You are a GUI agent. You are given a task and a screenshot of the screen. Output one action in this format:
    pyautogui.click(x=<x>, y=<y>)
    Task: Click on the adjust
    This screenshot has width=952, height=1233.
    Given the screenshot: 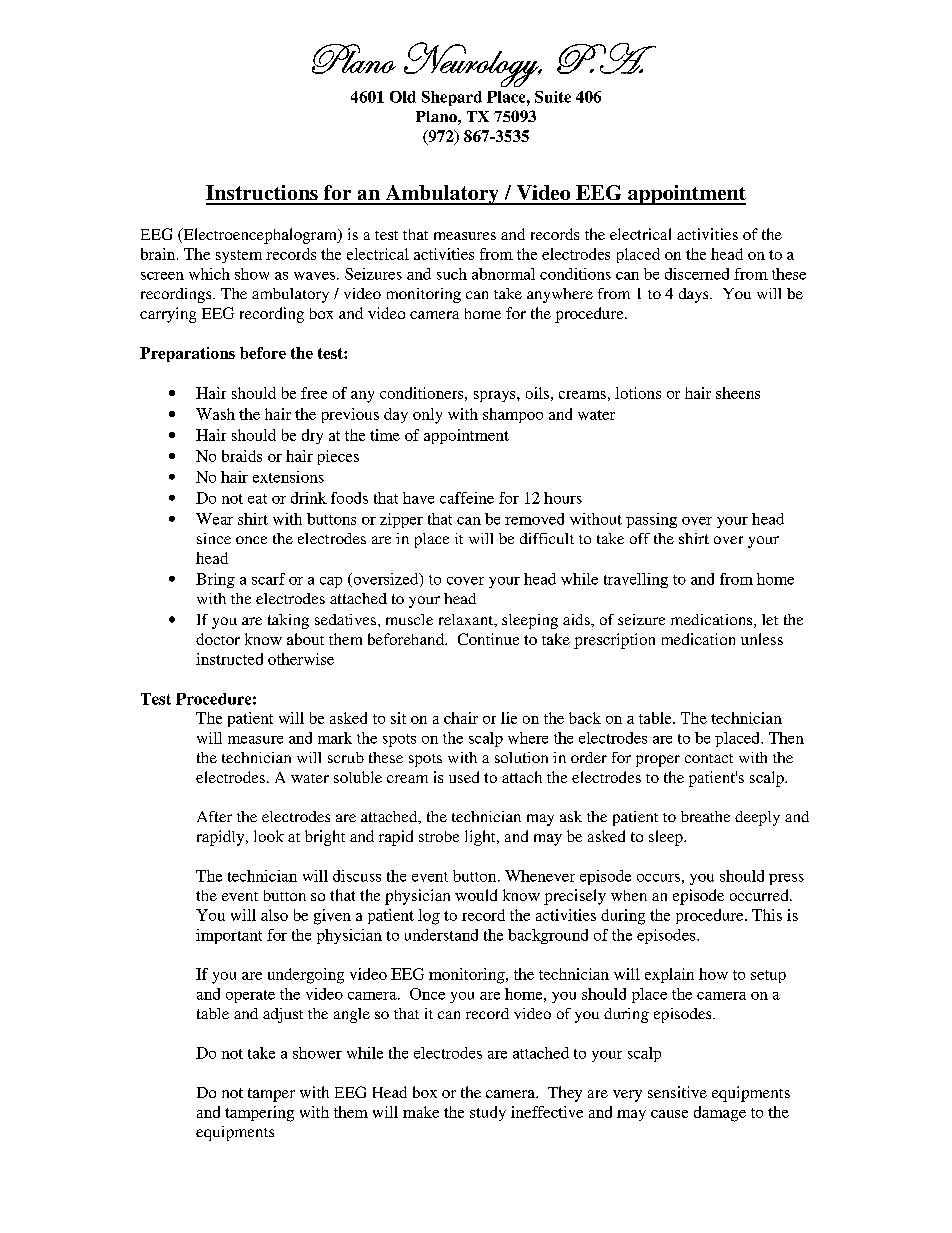 What is the action you would take?
    pyautogui.click(x=283, y=1015)
